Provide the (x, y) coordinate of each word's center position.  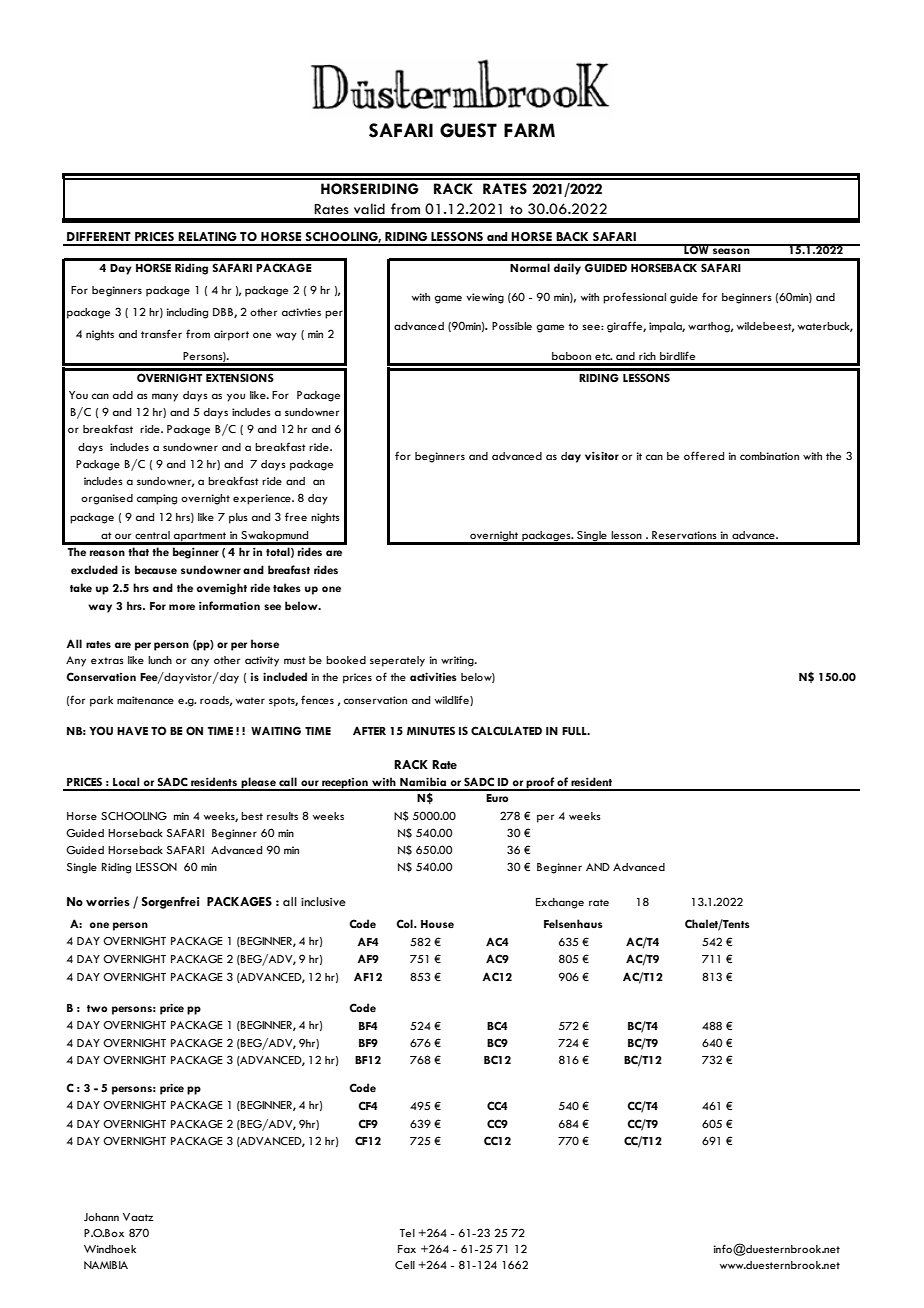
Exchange (560, 903)
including (187, 313)
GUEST (468, 130)
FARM (529, 130)
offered (704, 455)
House (437, 924)
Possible (512, 326)
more (182, 607)
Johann (101, 1217)
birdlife (677, 355)
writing (458, 661)
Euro (497, 798)
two (97, 1008)
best (252, 816)
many (165, 397)
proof (540, 784)
